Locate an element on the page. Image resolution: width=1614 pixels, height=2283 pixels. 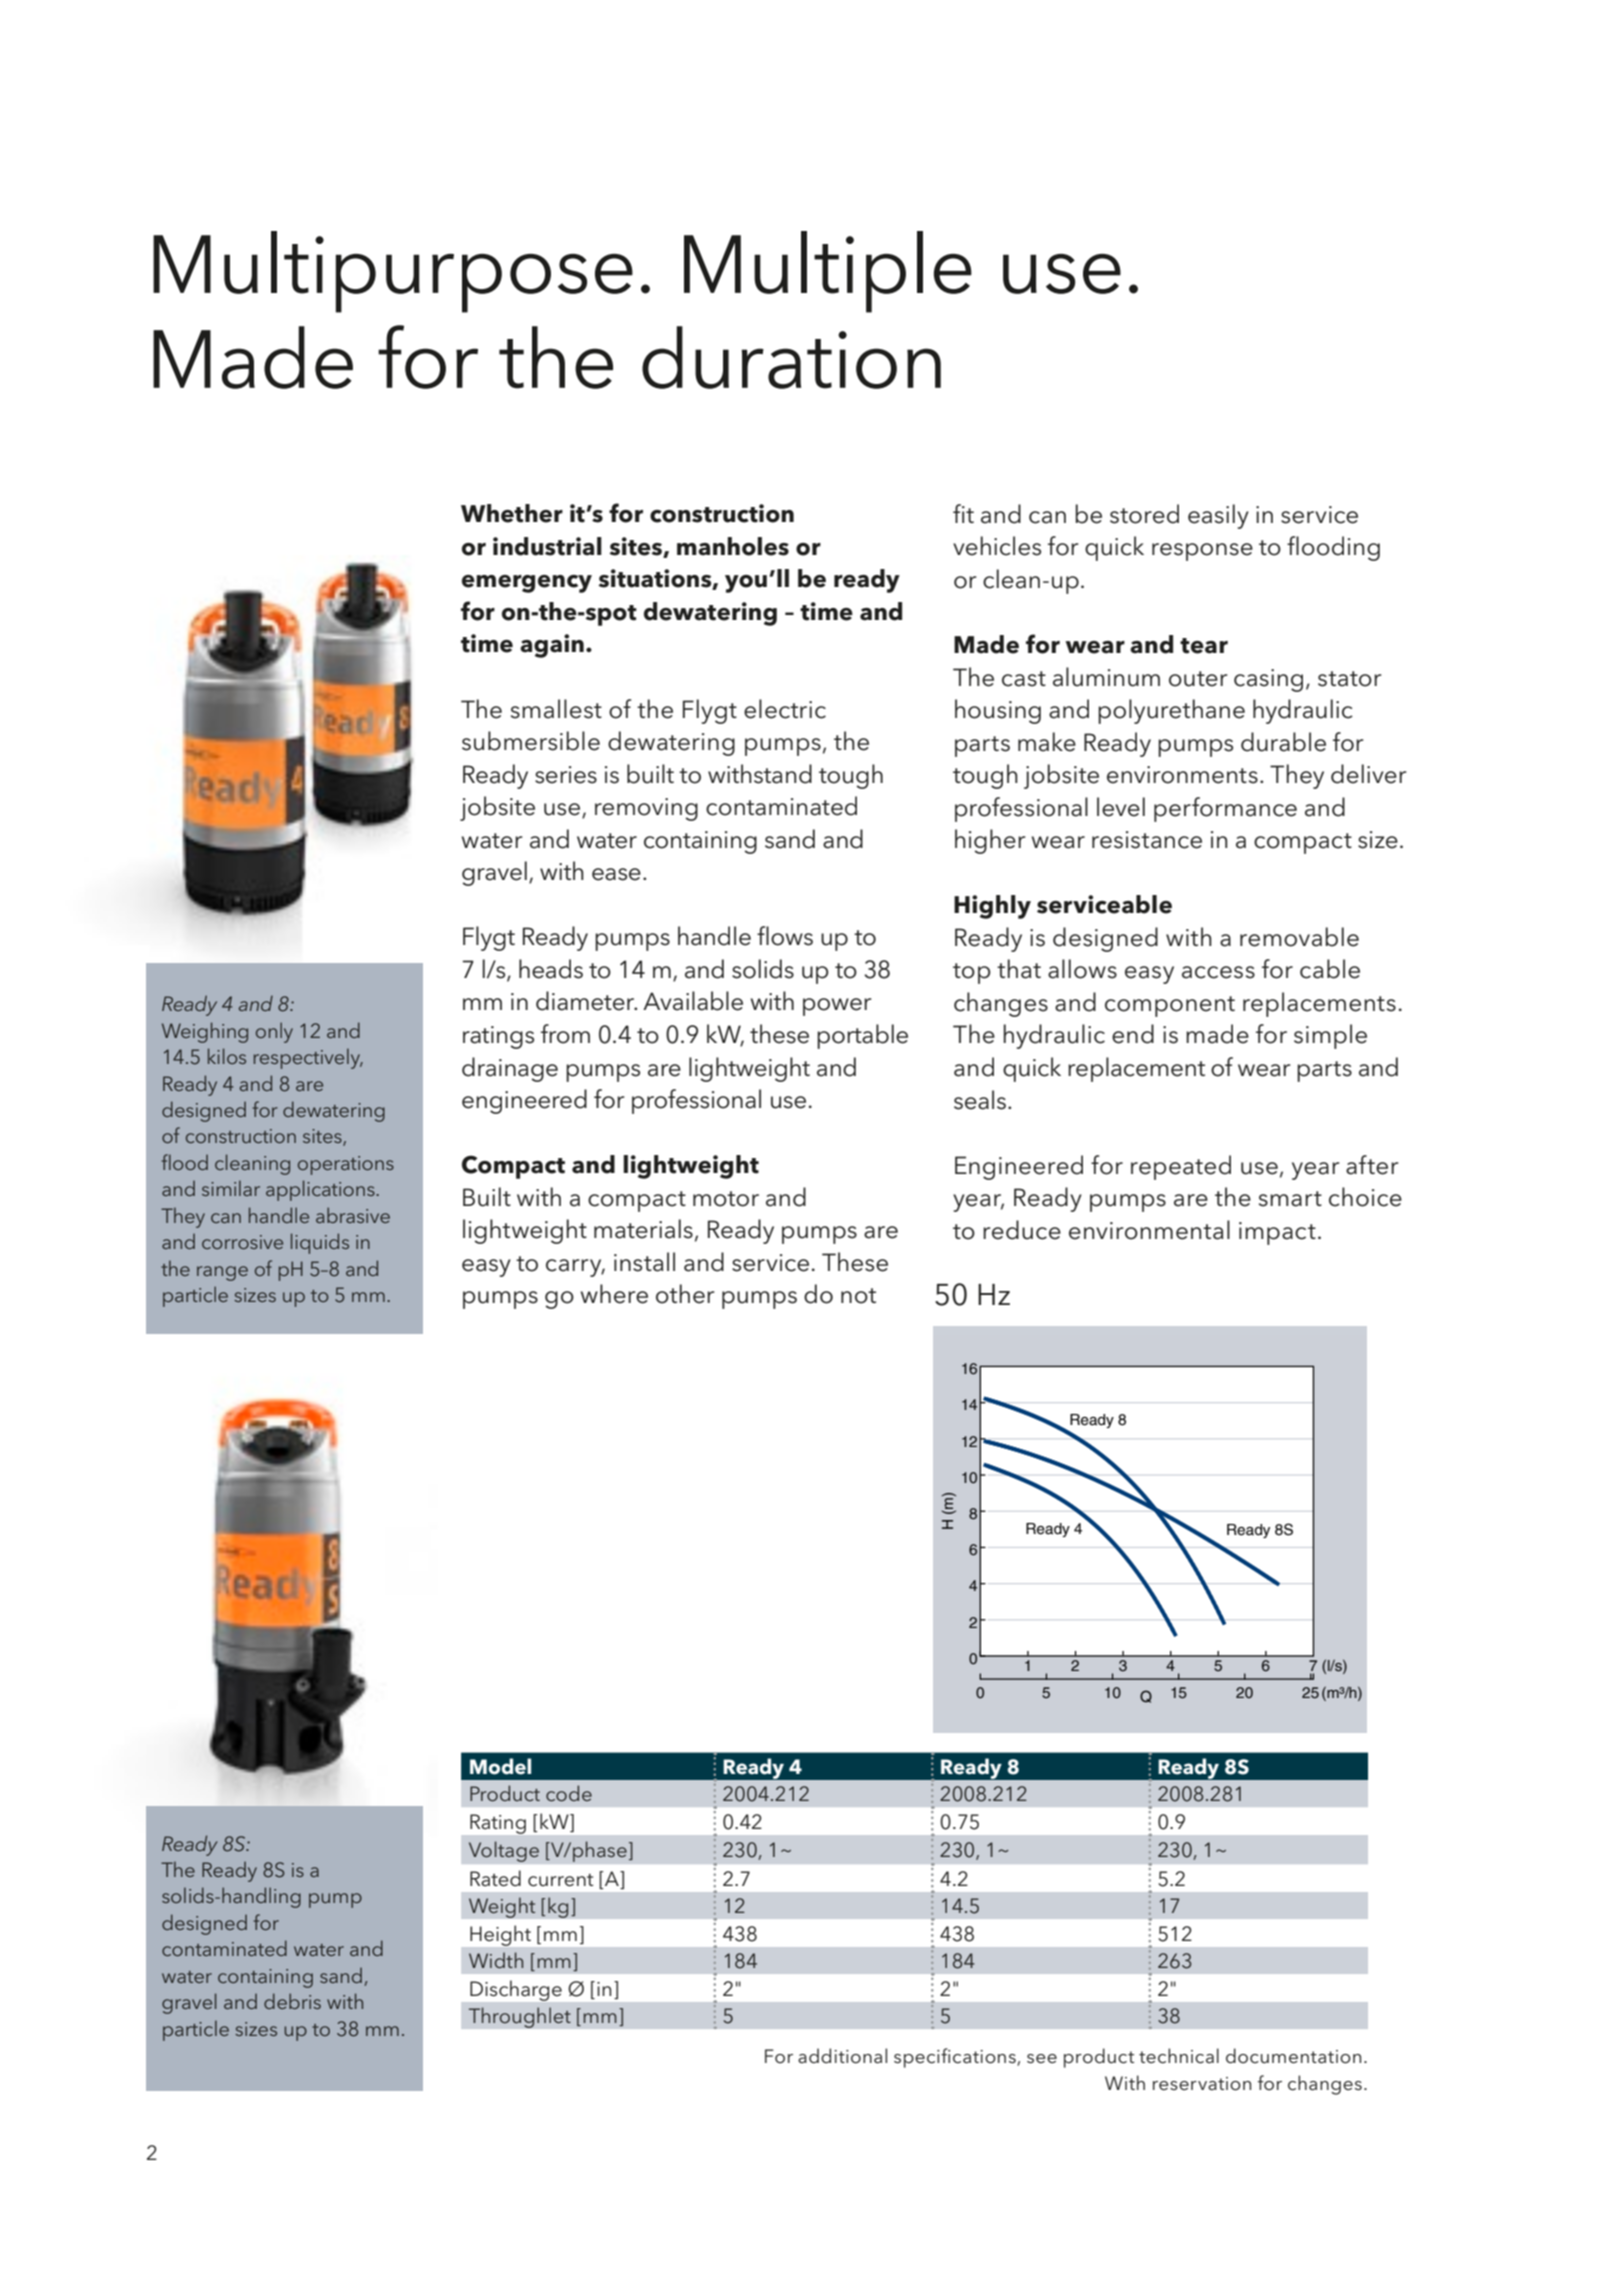
duration is located at coordinates (791, 357).
